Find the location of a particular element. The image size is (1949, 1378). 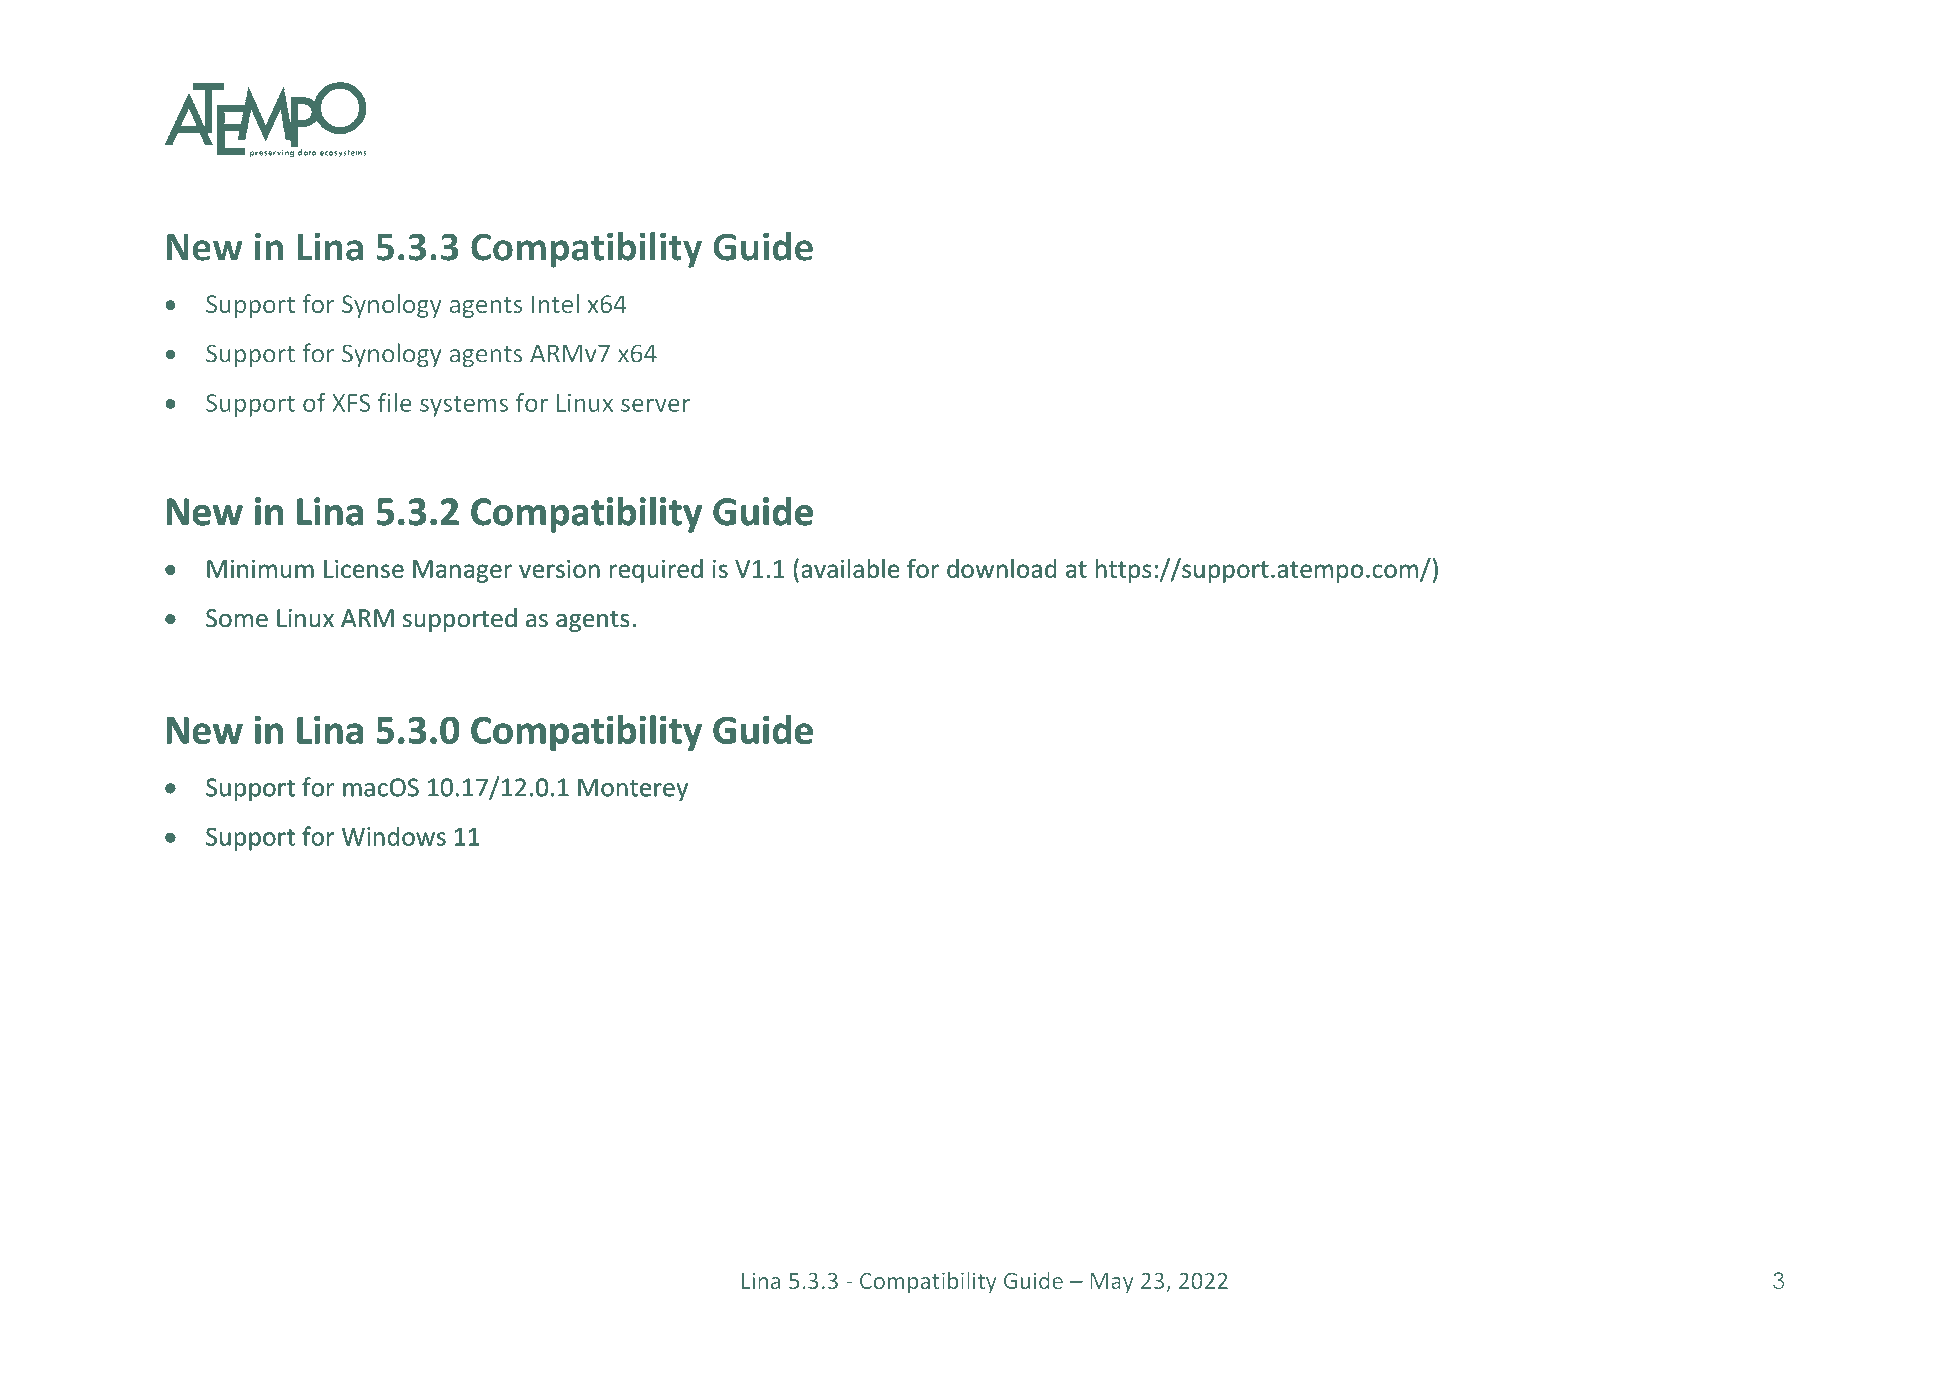

Monterey is located at coordinates (633, 789).
